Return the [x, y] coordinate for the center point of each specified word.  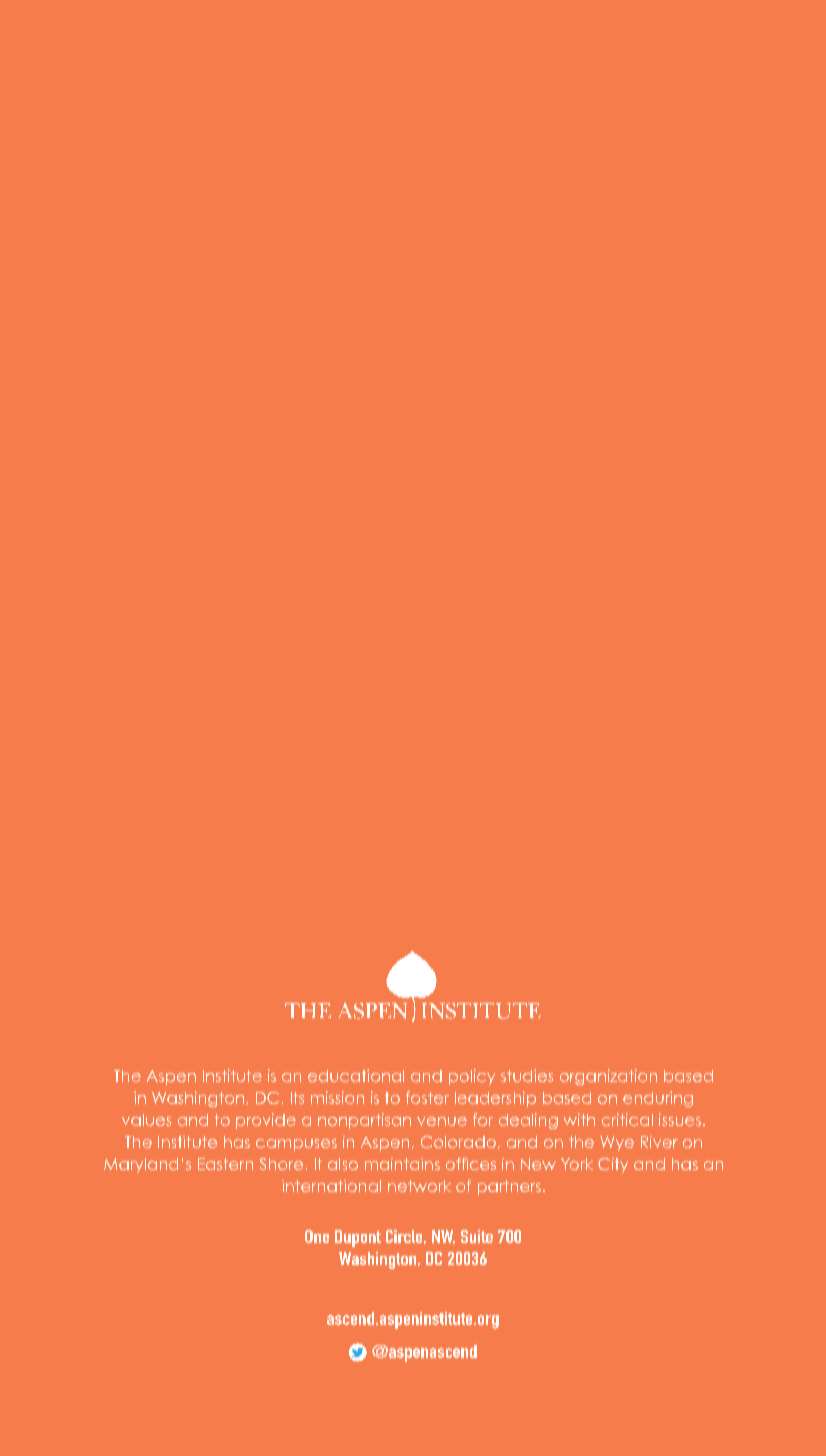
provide [266, 1121]
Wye [617, 1143]
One [317, 1236]
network [419, 1186]
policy [472, 1077]
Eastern [225, 1164]
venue [442, 1121]
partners [509, 1187]
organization [608, 1077]
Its [297, 1098]
